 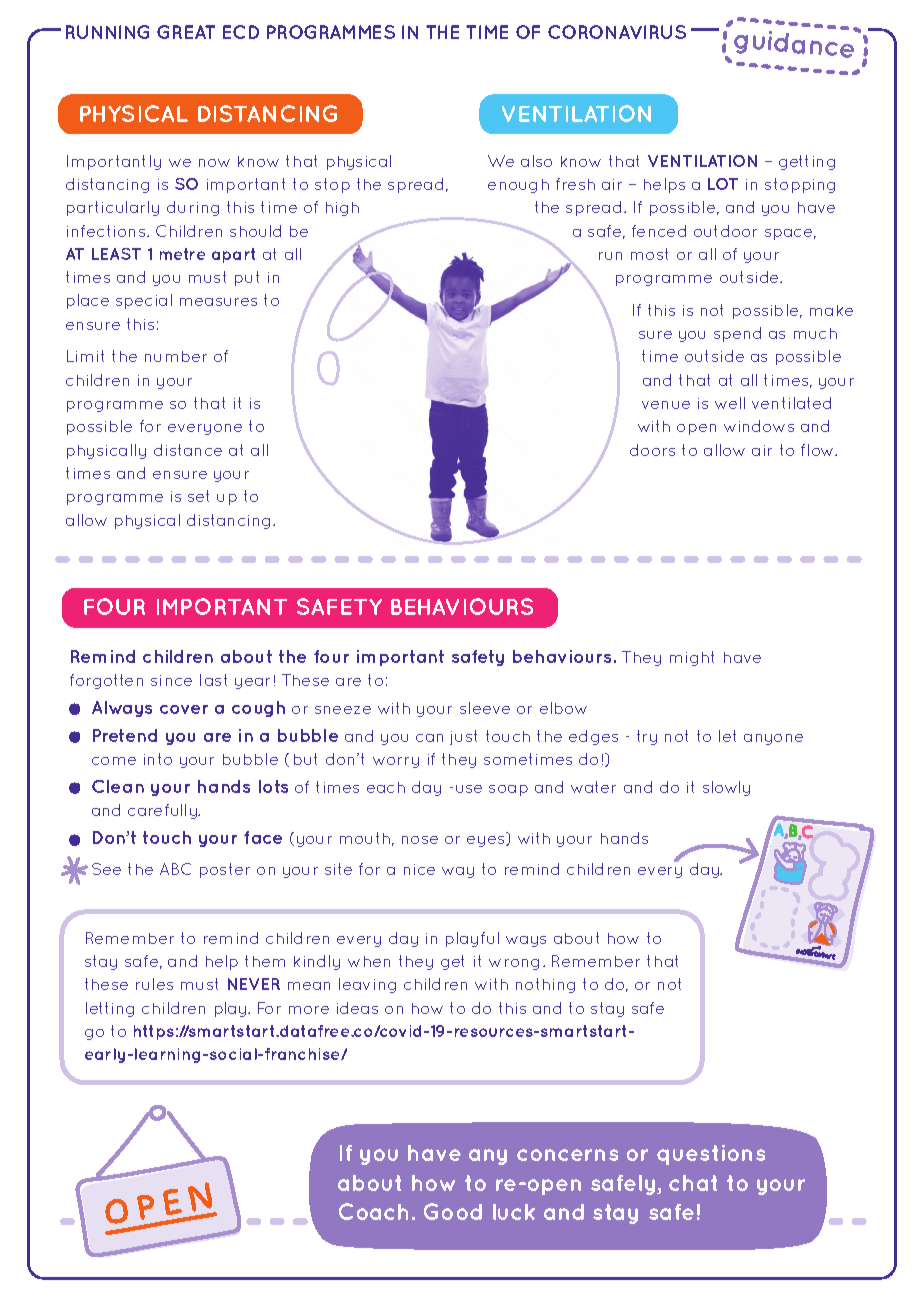 I want to click on sleeve, so click(x=485, y=708).
